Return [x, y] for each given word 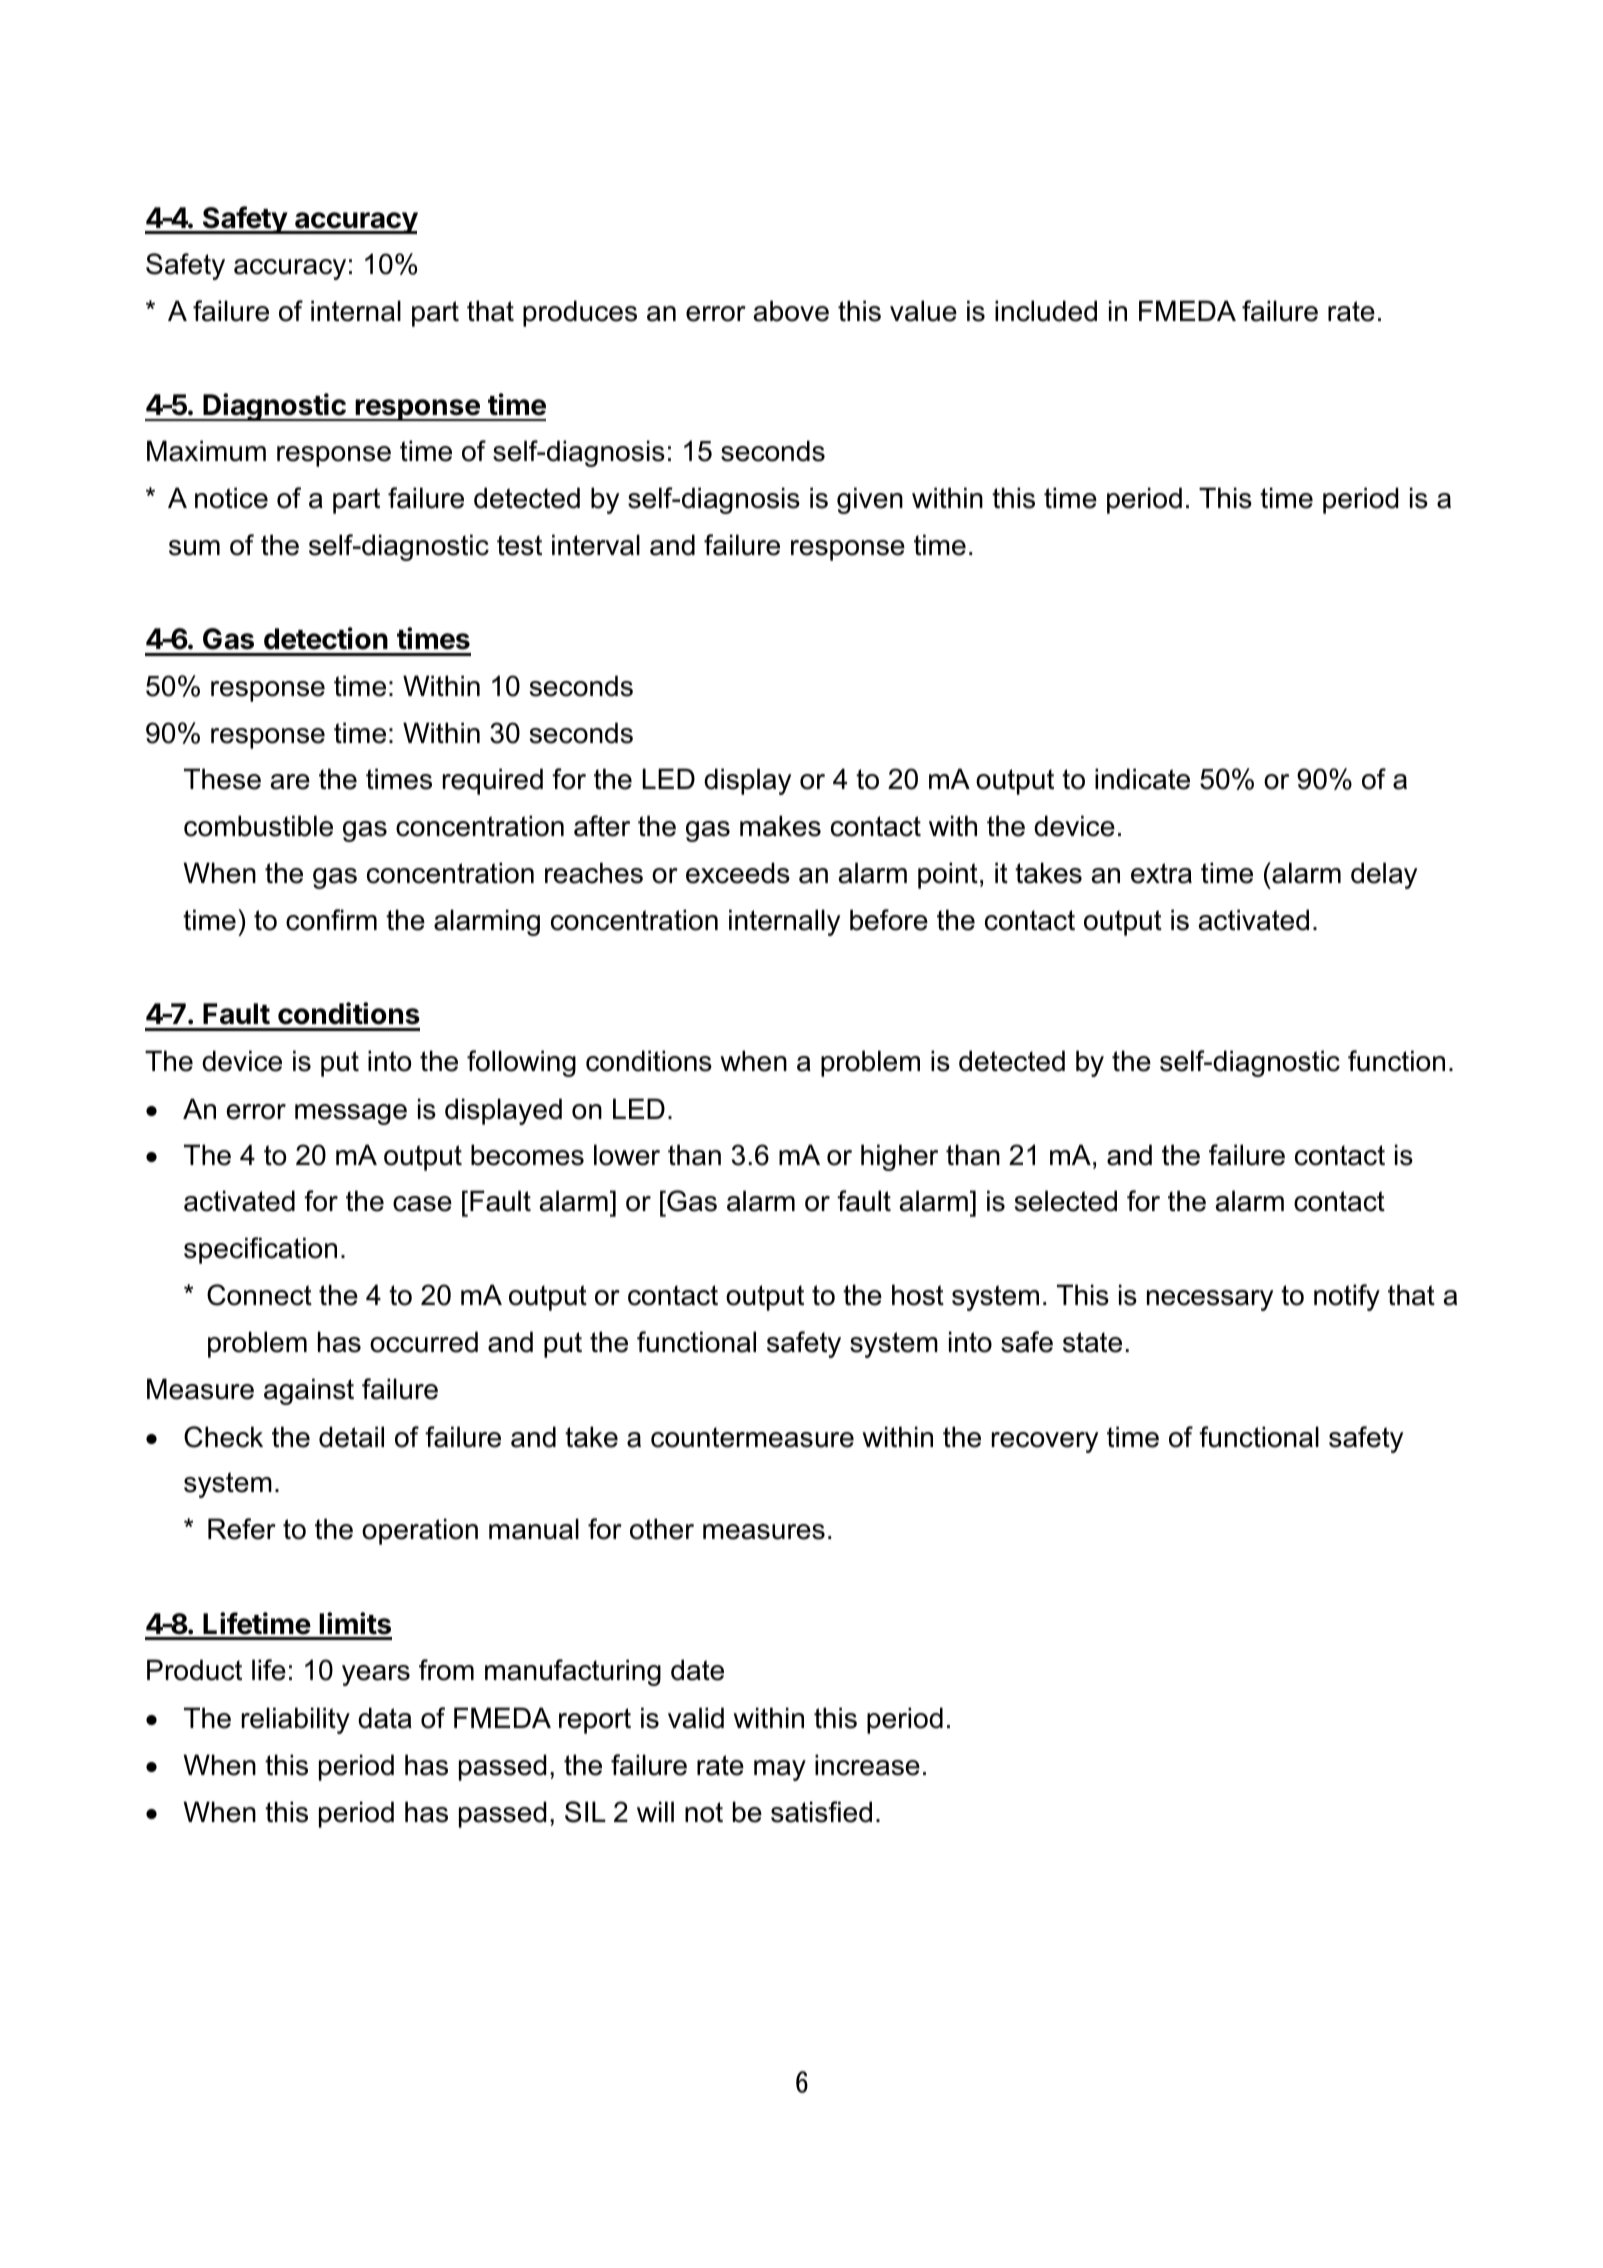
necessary [1210, 1300]
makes [780, 826]
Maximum [206, 451]
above [791, 311]
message [351, 1114]
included [1046, 311]
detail [351, 1437]
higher [899, 1157]
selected [1066, 1201]
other [662, 1529]
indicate [1142, 779]
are [290, 782]
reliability [296, 1720]
